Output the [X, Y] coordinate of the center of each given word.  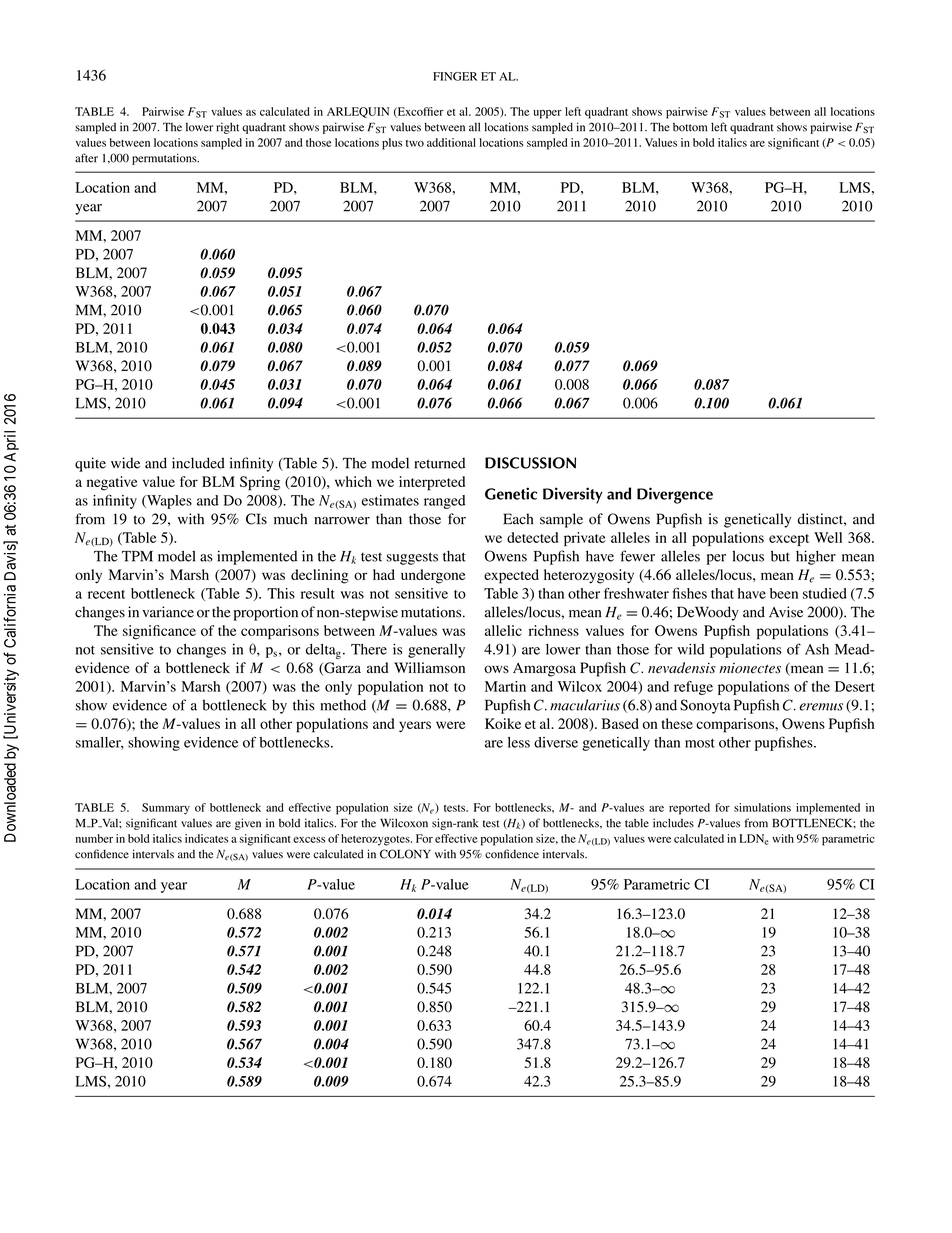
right [227, 128]
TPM [137, 556]
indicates [206, 838]
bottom [690, 127]
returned [439, 463]
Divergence [675, 495]
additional [451, 142]
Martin [505, 686]
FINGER [455, 76]
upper [547, 114]
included [198, 463]
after [86, 158]
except [789, 540]
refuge [693, 688]
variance [168, 612]
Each [518, 519]
